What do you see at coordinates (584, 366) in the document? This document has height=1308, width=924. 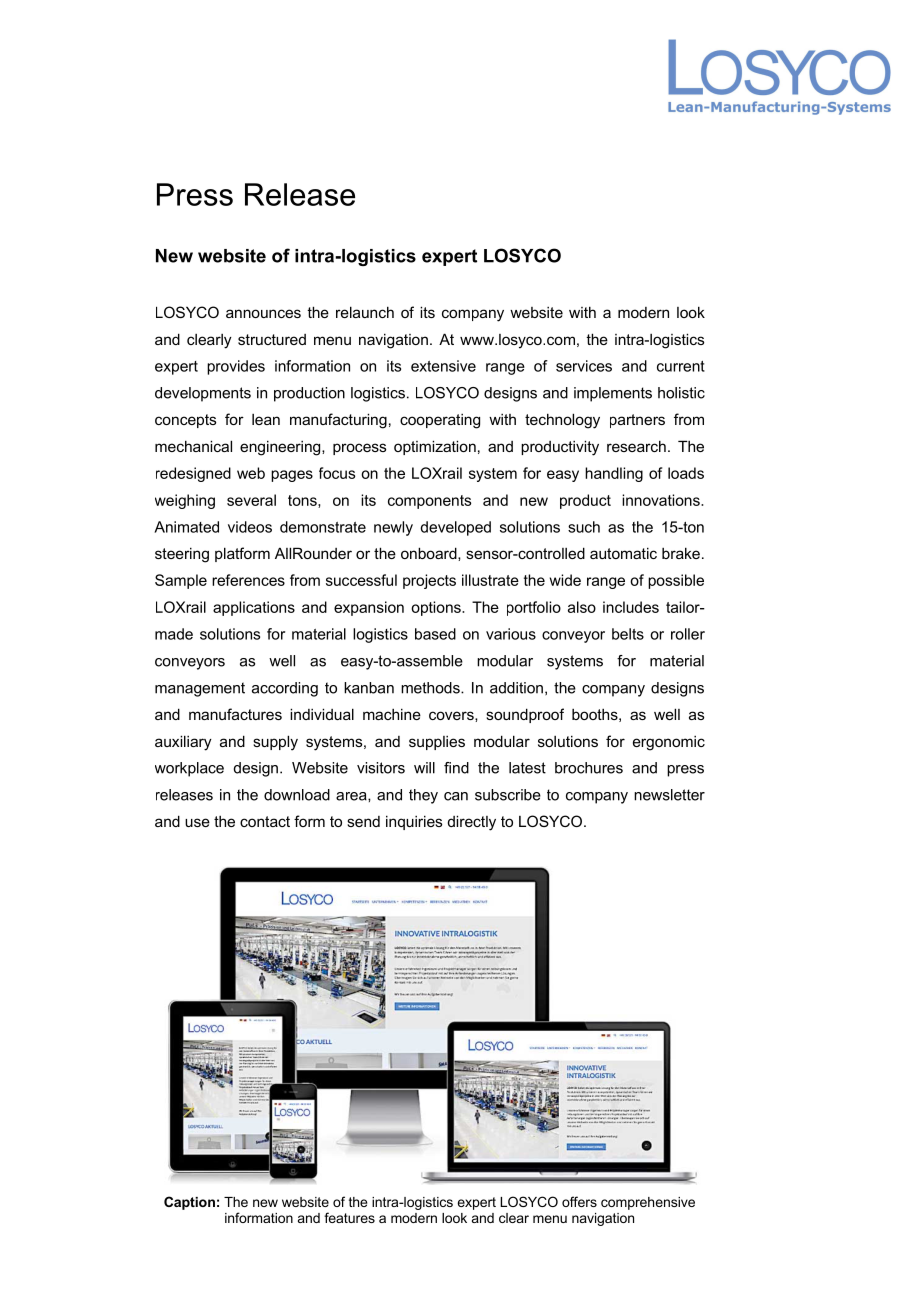 I see `services` at bounding box center [584, 366].
